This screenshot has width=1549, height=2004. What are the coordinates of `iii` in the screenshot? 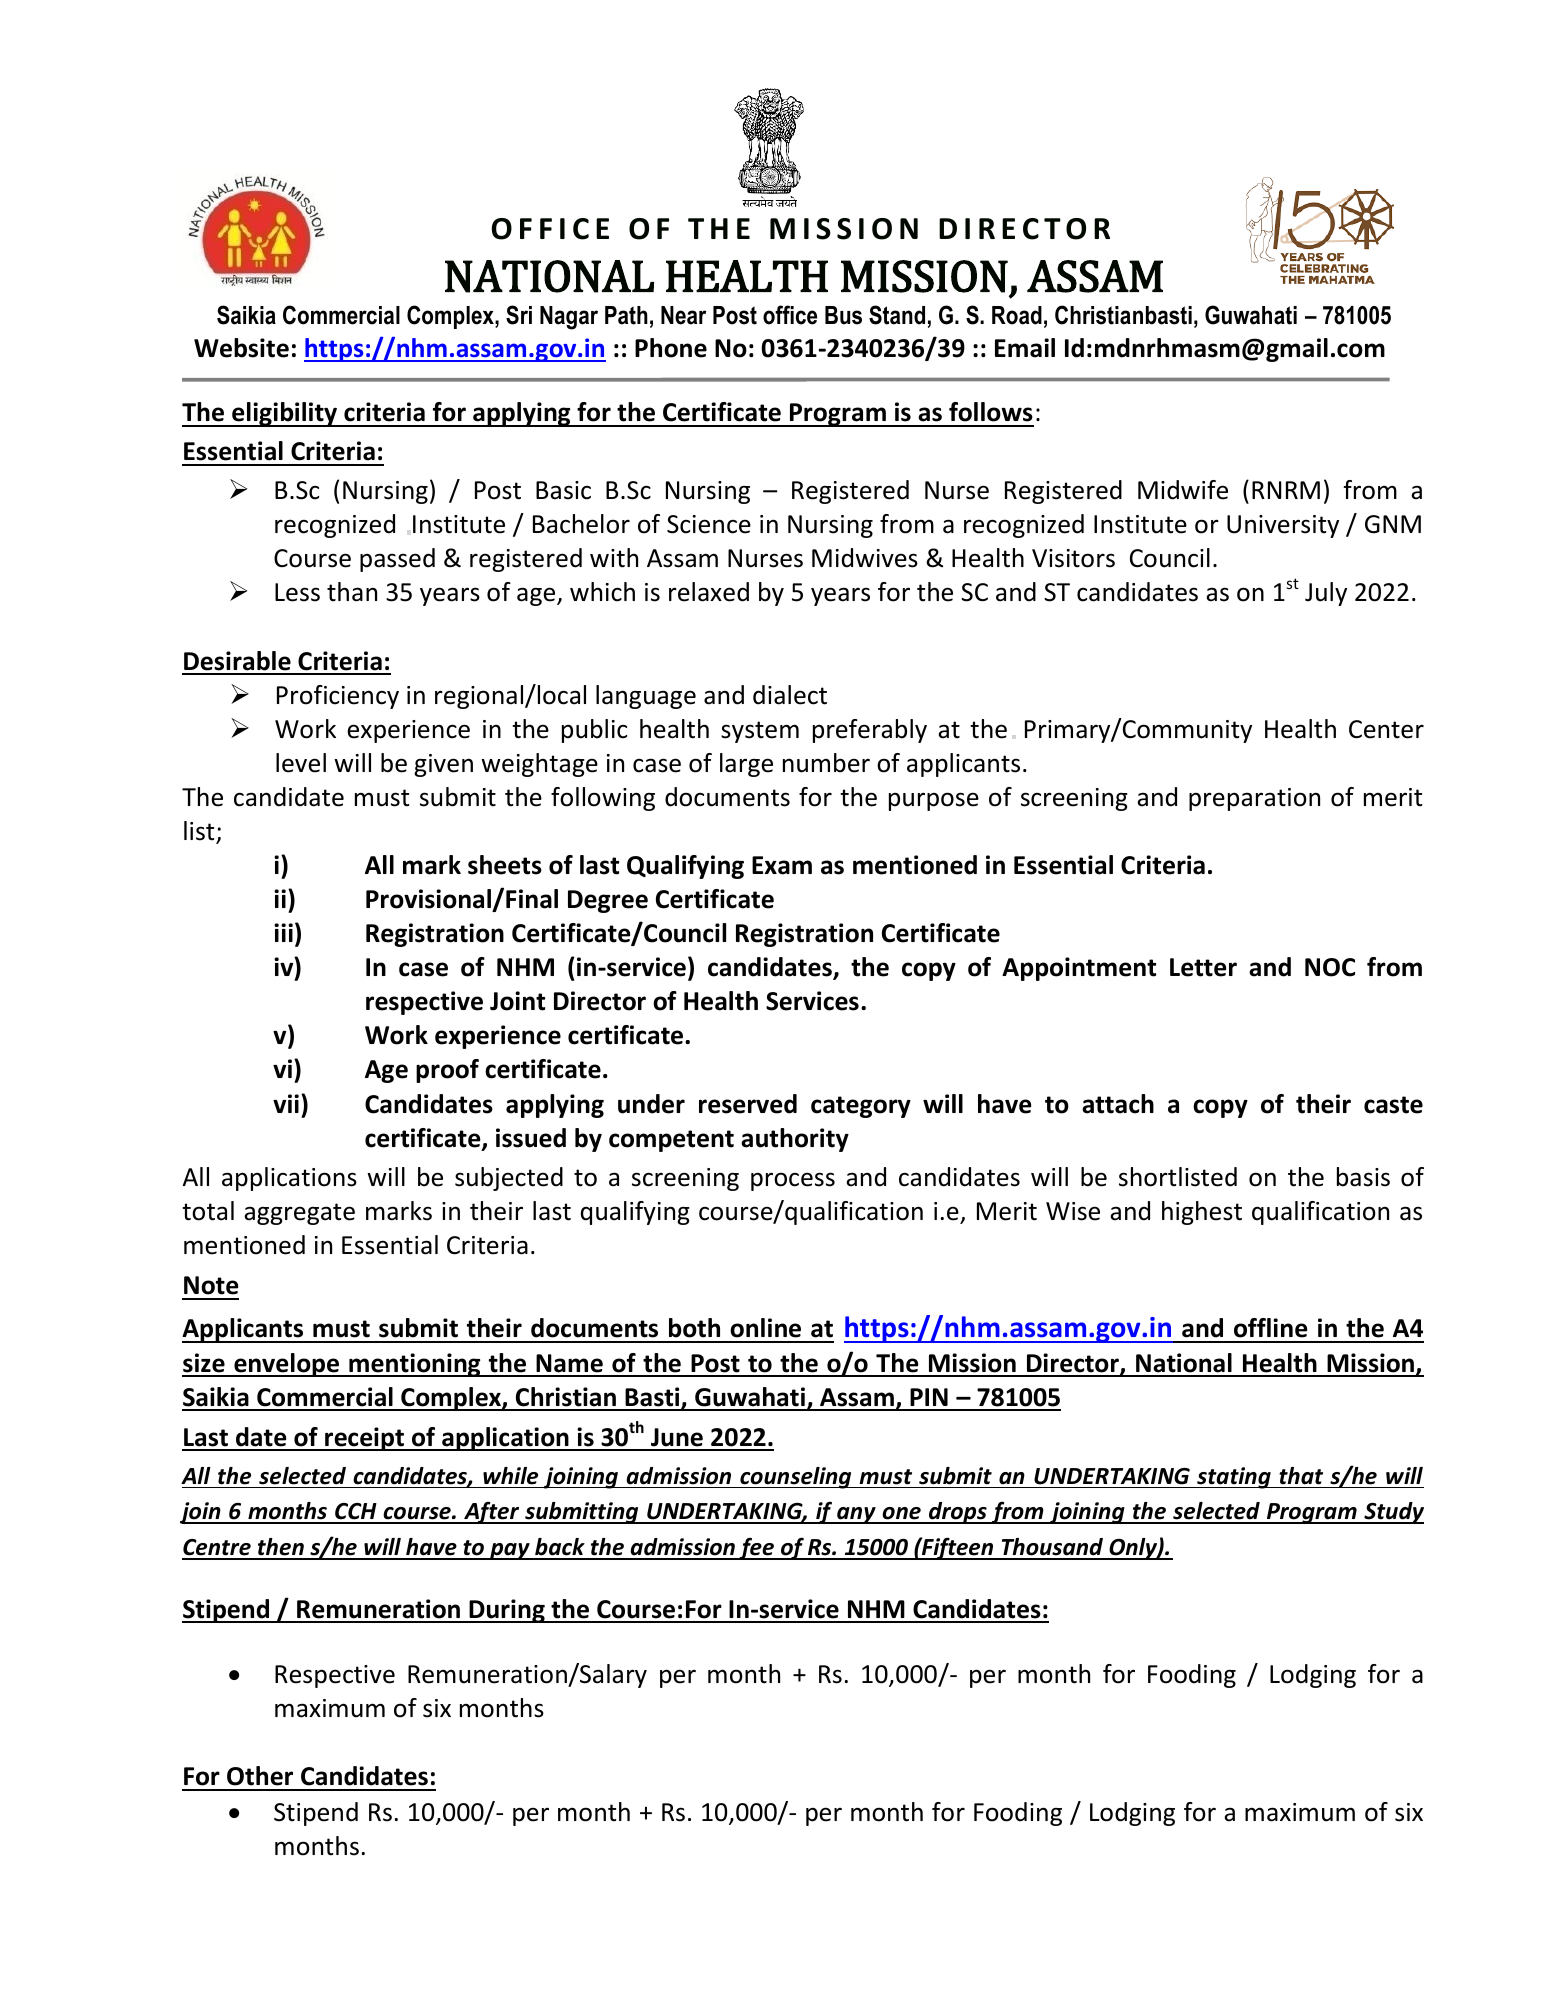 It's located at (283, 932).
